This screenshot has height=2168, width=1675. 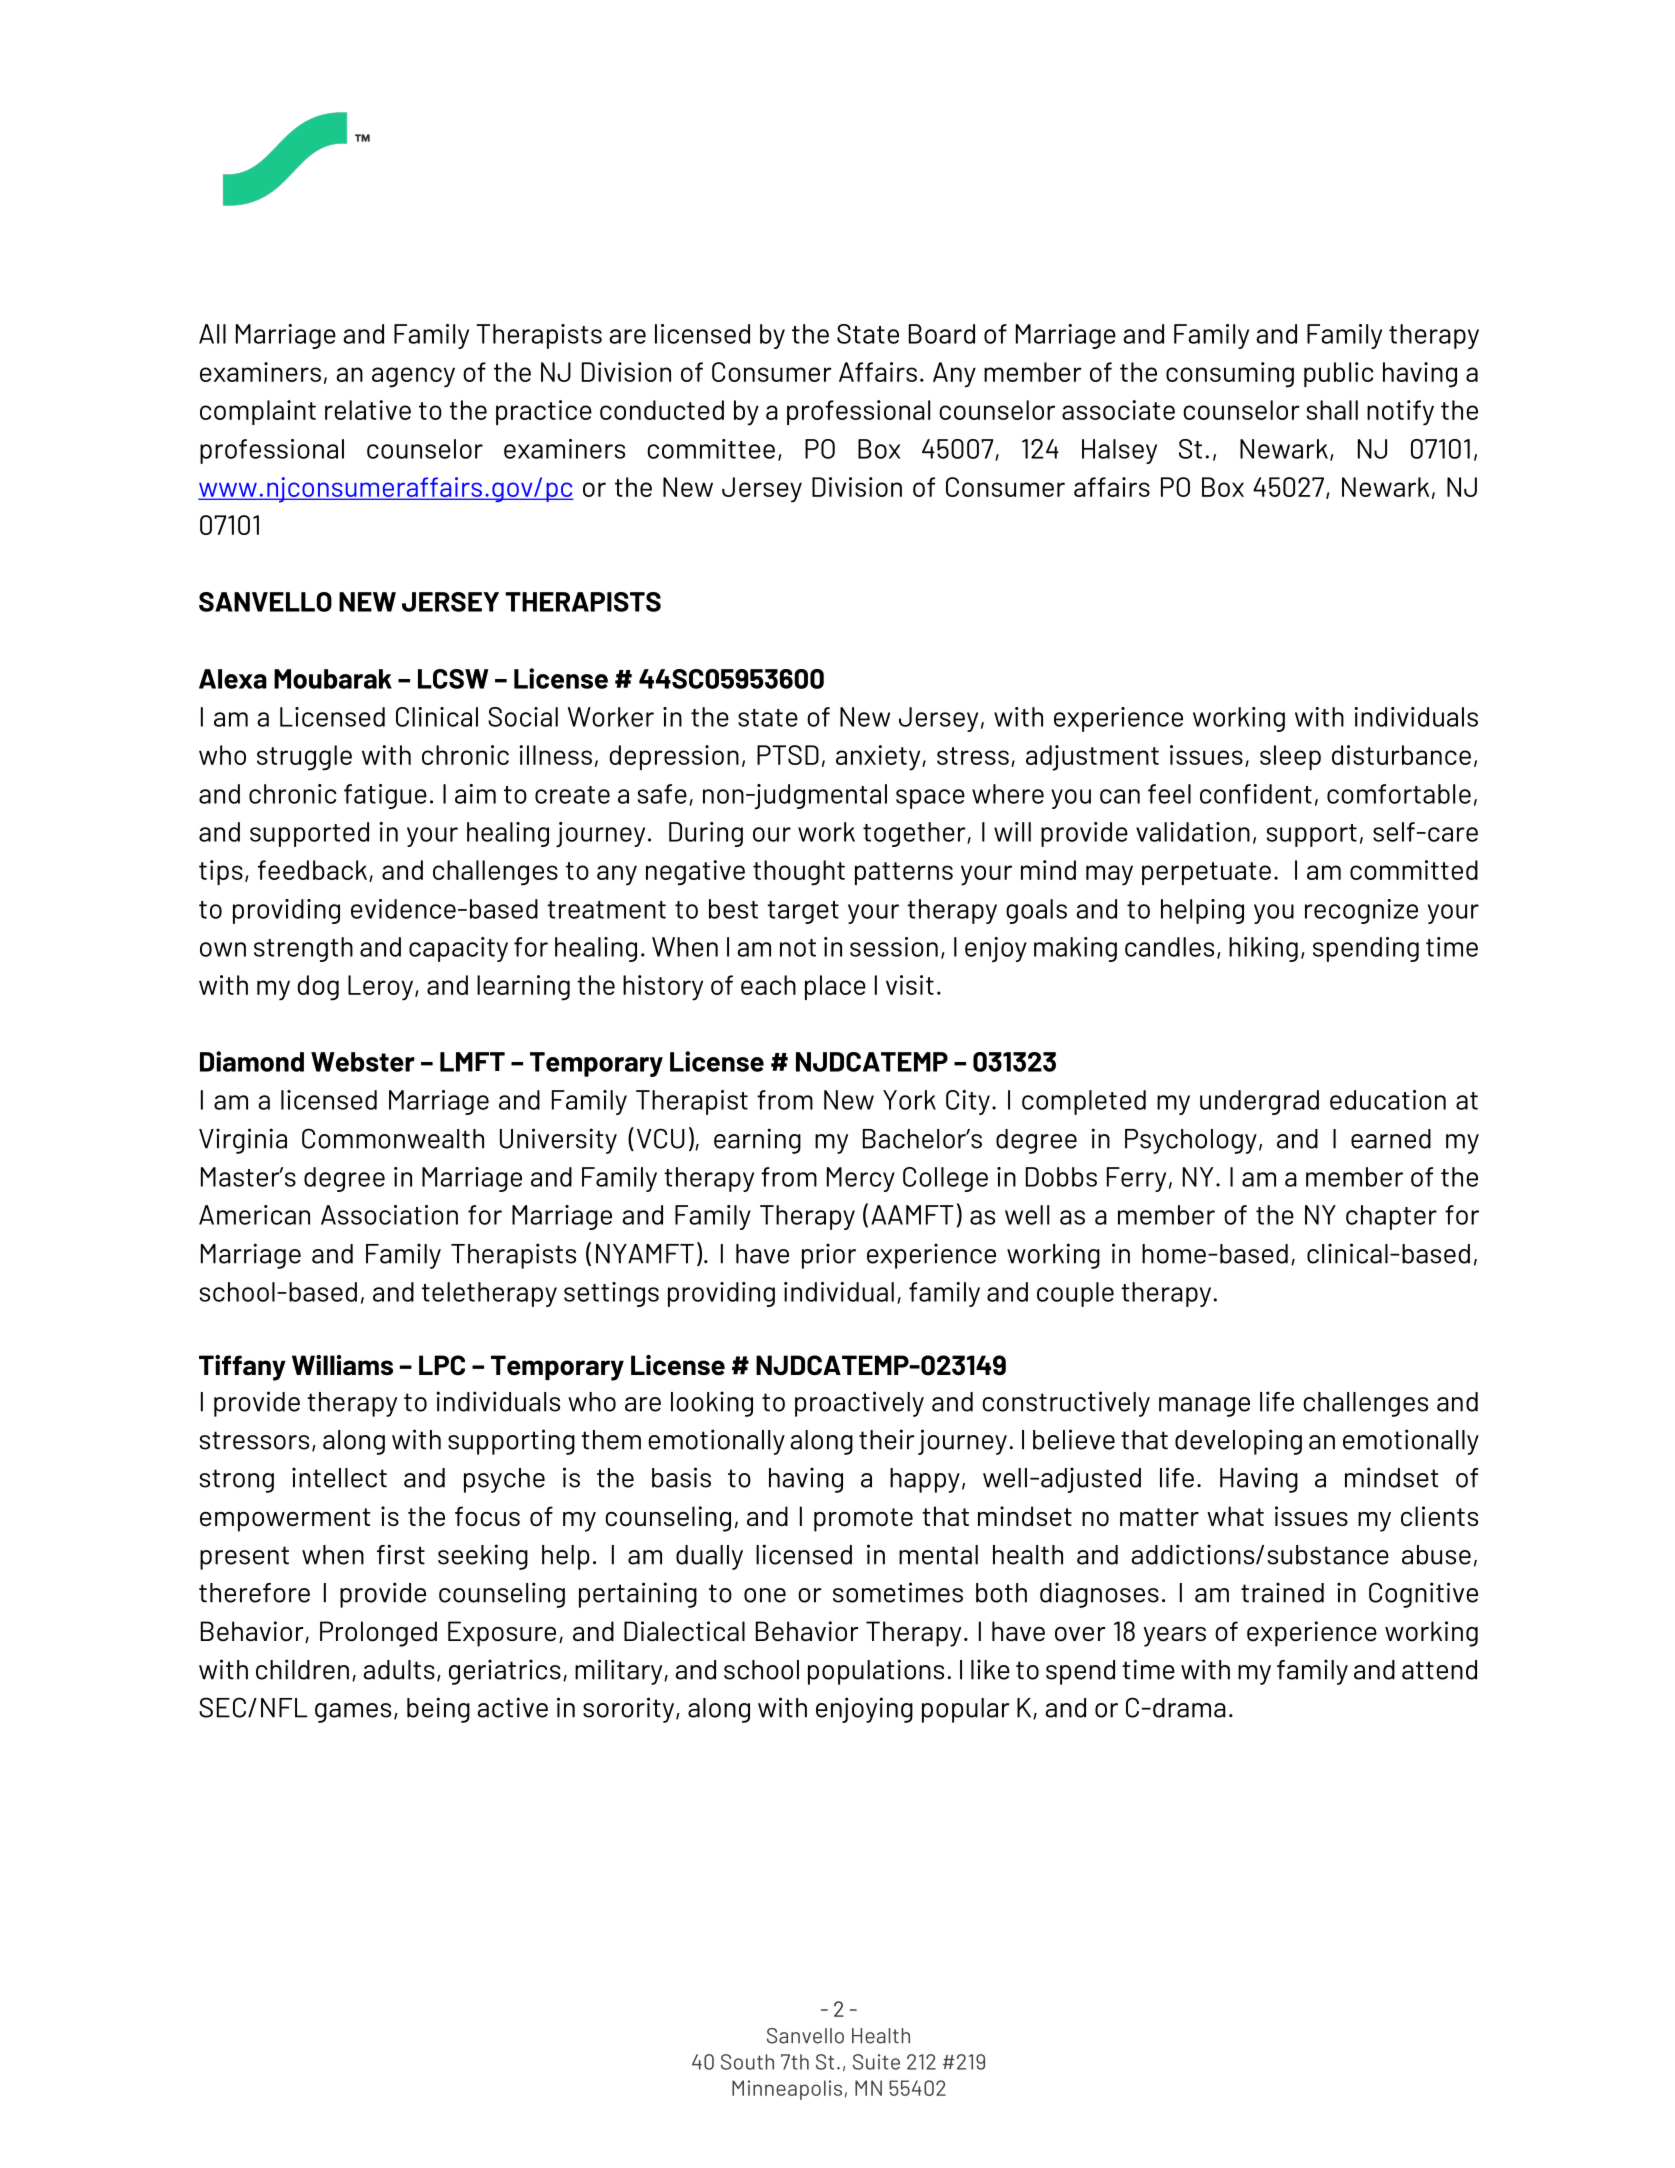 I want to click on South, so click(x=747, y=2062).
